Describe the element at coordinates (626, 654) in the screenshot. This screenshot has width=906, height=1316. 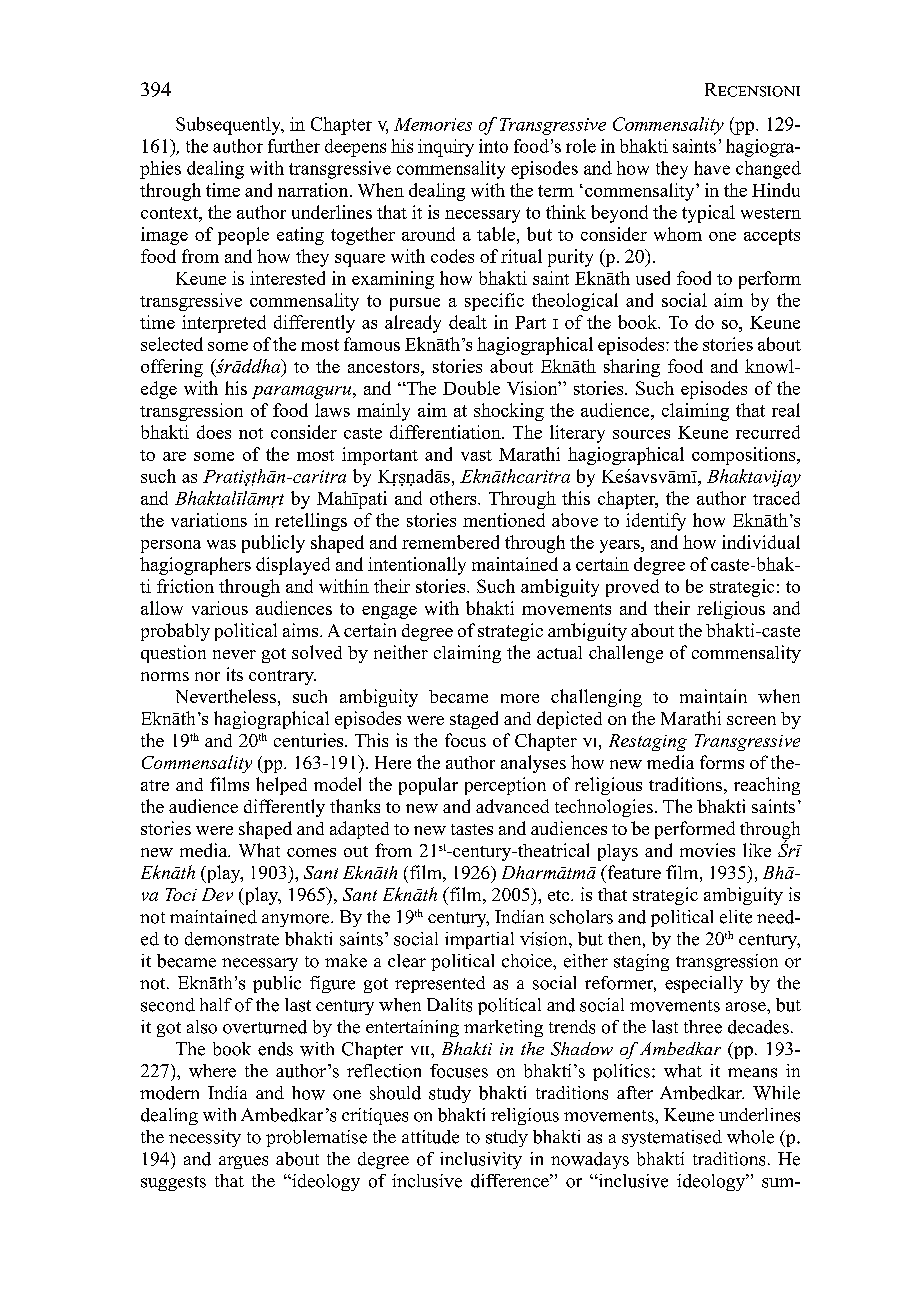
I see `challenge` at that location.
